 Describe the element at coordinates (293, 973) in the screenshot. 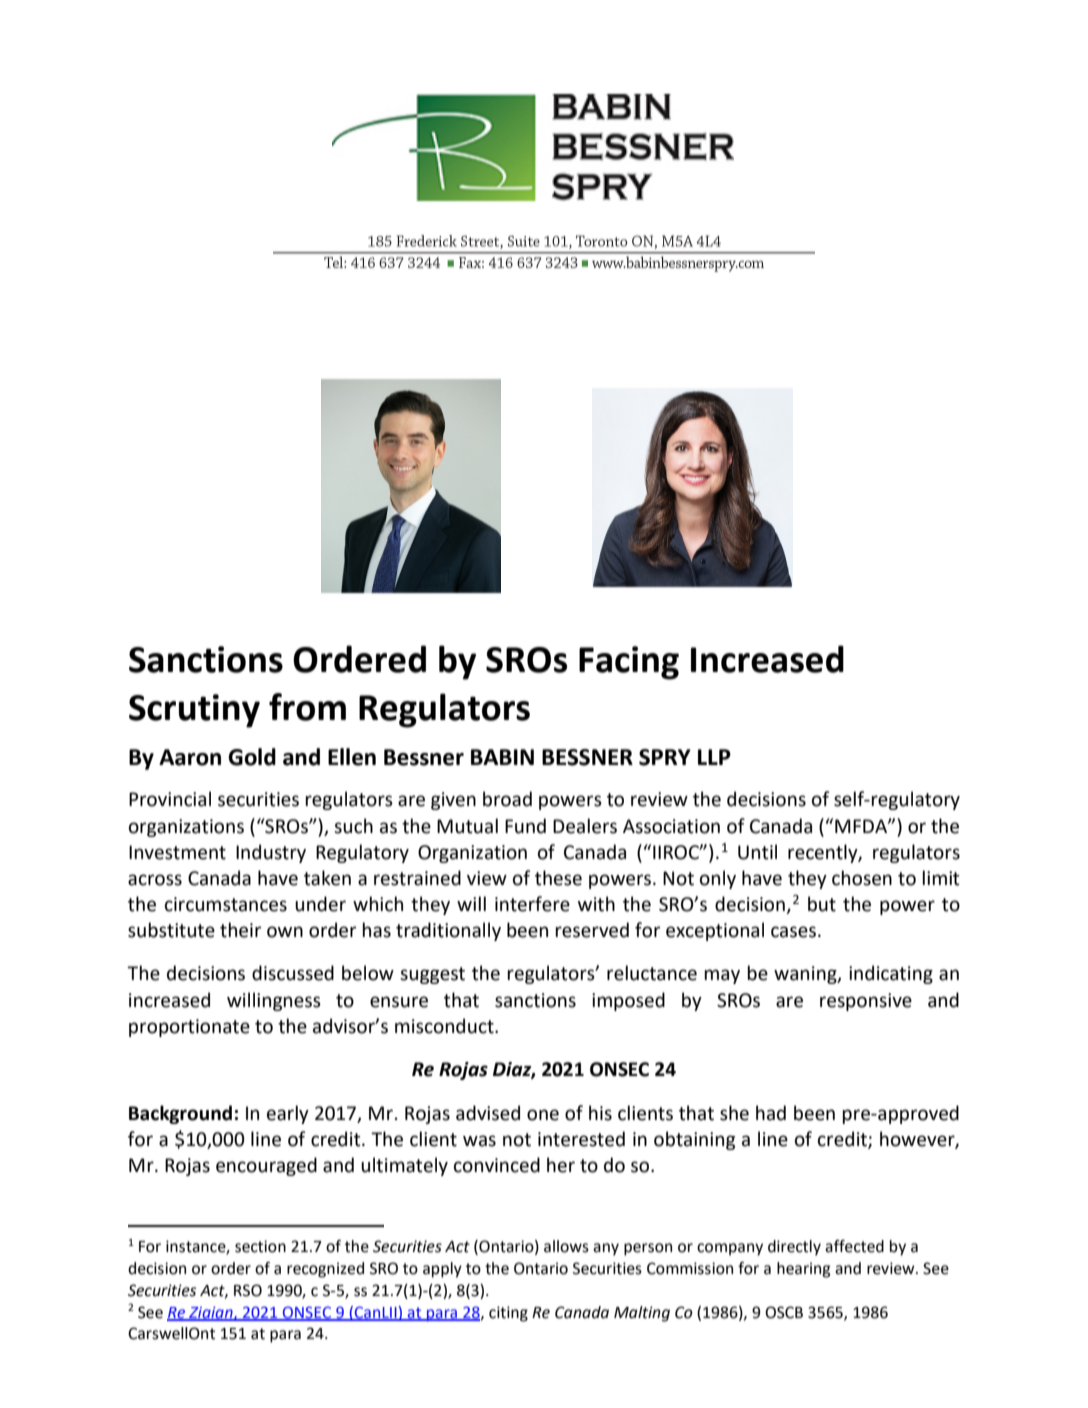

I see `discussed` at that location.
